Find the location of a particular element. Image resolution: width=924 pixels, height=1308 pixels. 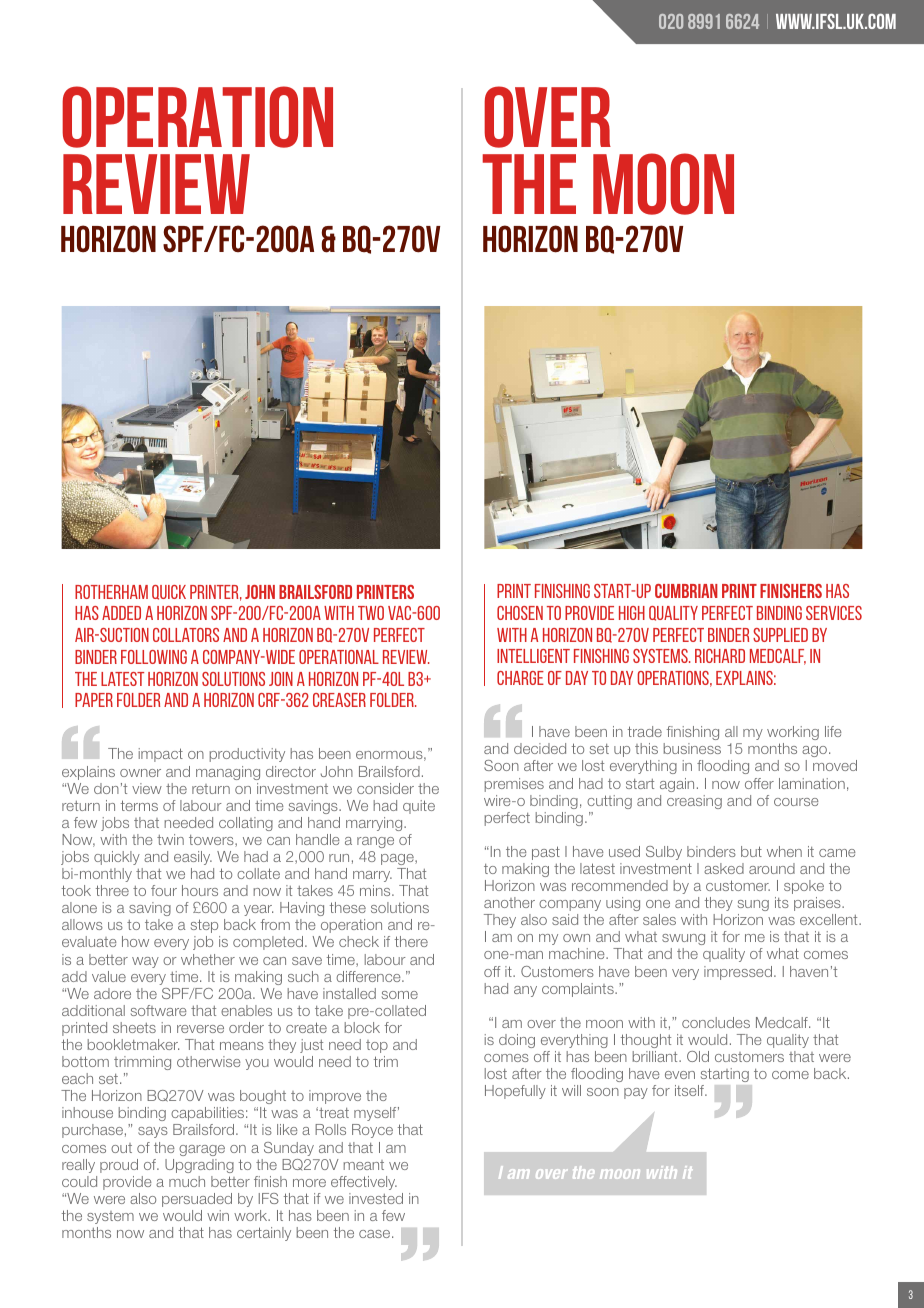

invested is located at coordinates (376, 1198).
